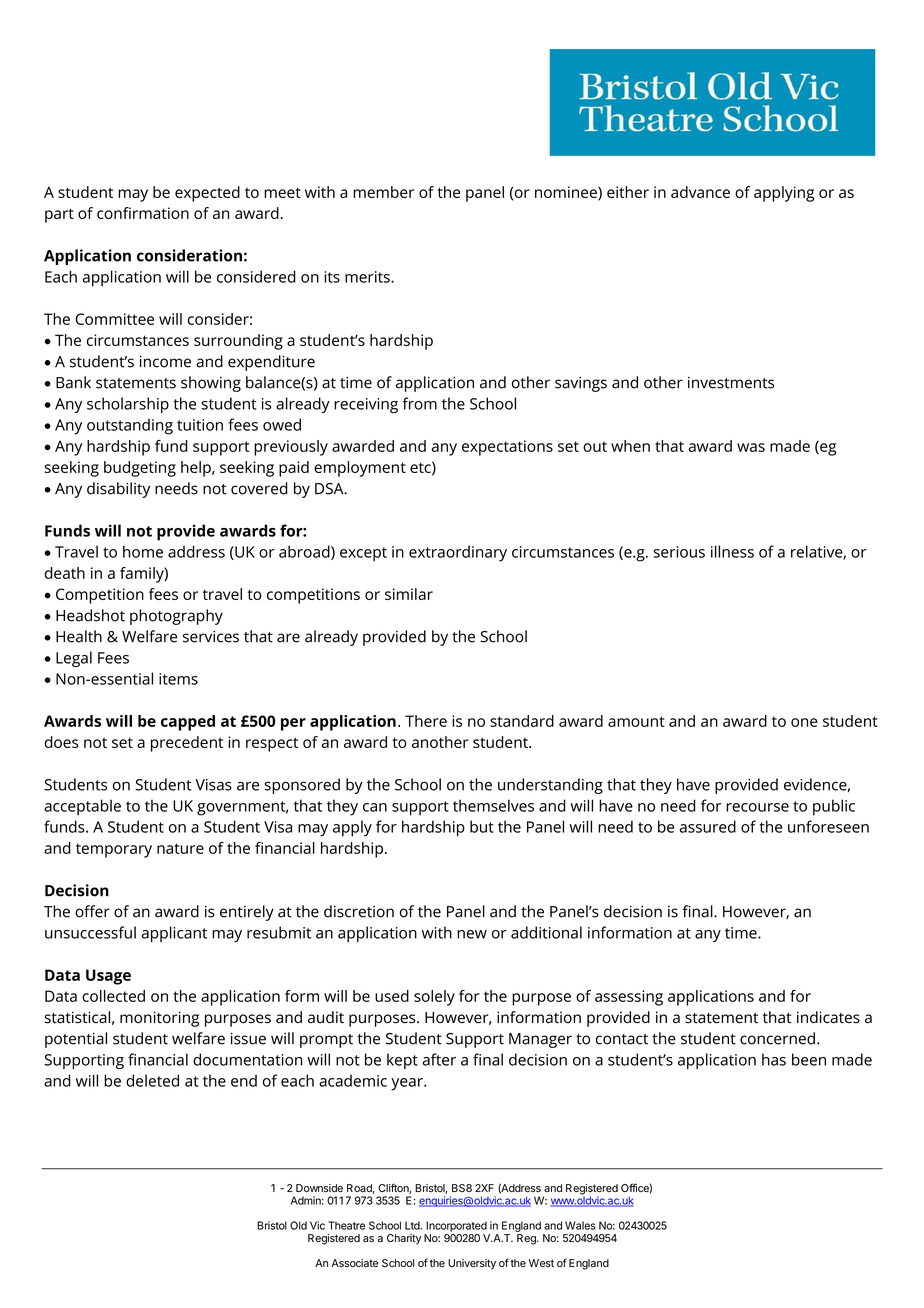 The image size is (924, 1308). What do you see at coordinates (580, 1225) in the screenshot?
I see `Wales` at bounding box center [580, 1225].
